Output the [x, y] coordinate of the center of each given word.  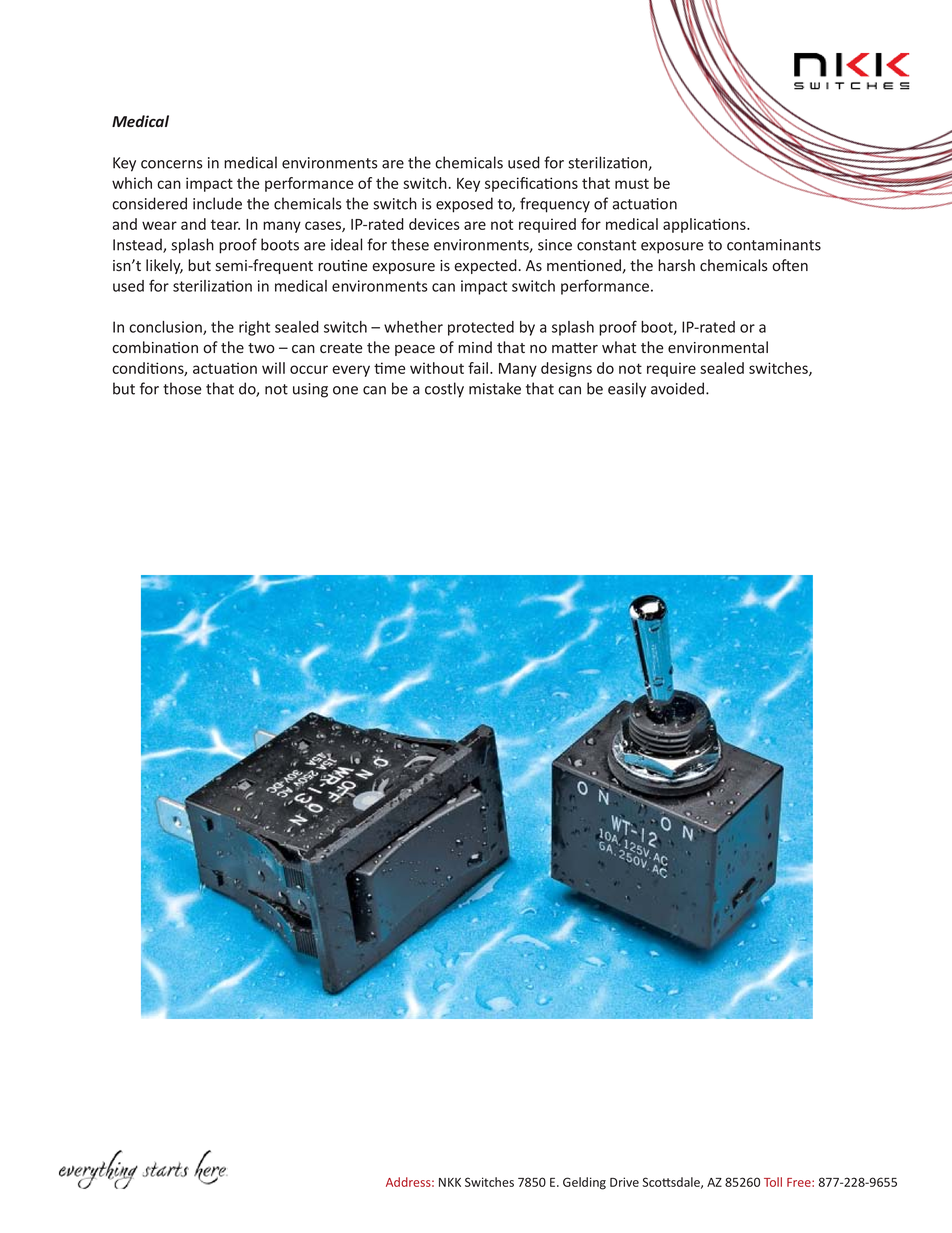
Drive [624, 1182]
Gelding [584, 1183]
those [182, 388]
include [217, 203]
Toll [773, 1182]
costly [444, 390]
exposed [464, 205]
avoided [679, 388]
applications [705, 225]
